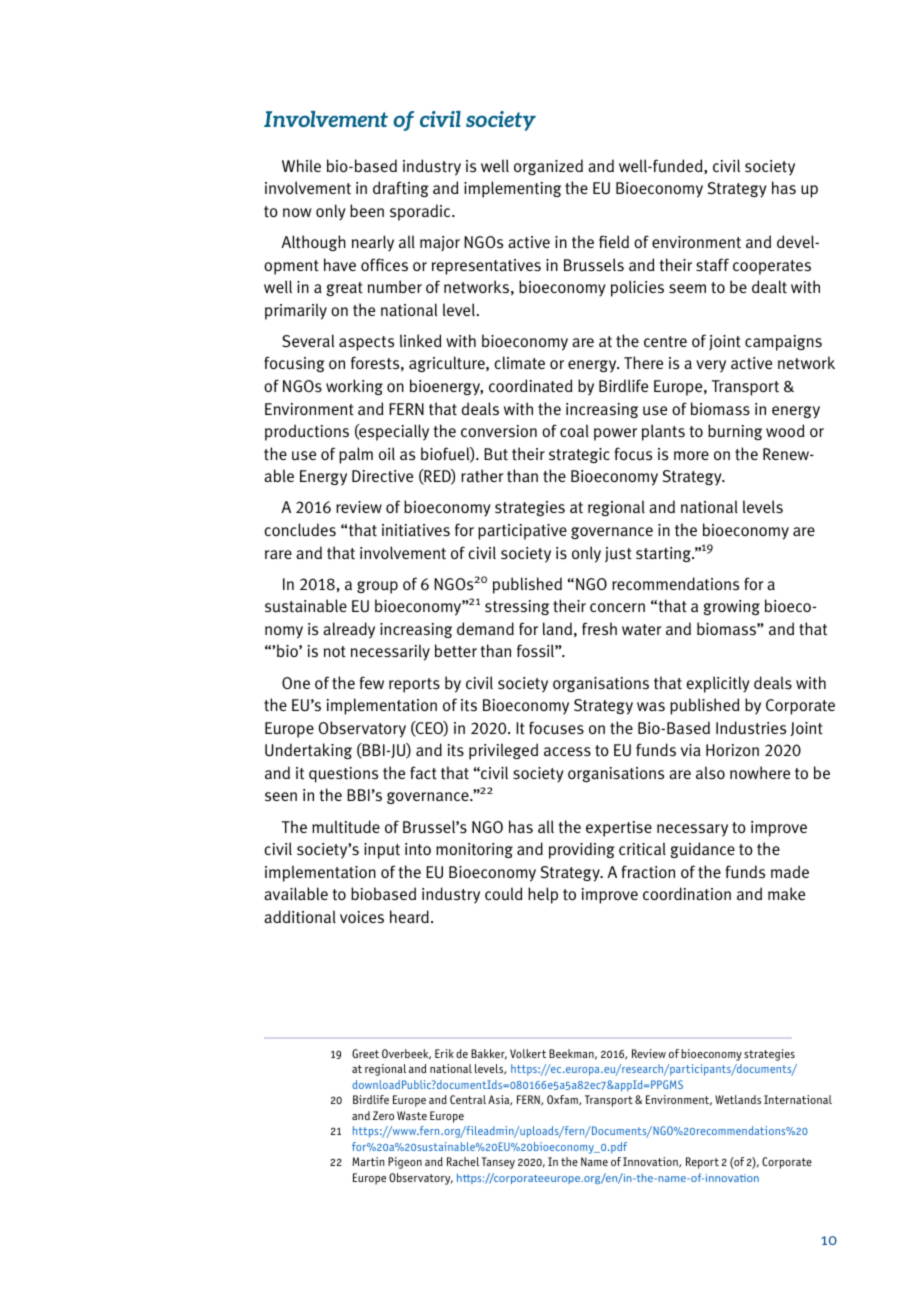  What do you see at coordinates (512, 189) in the image?
I see `implementing` at bounding box center [512, 189].
